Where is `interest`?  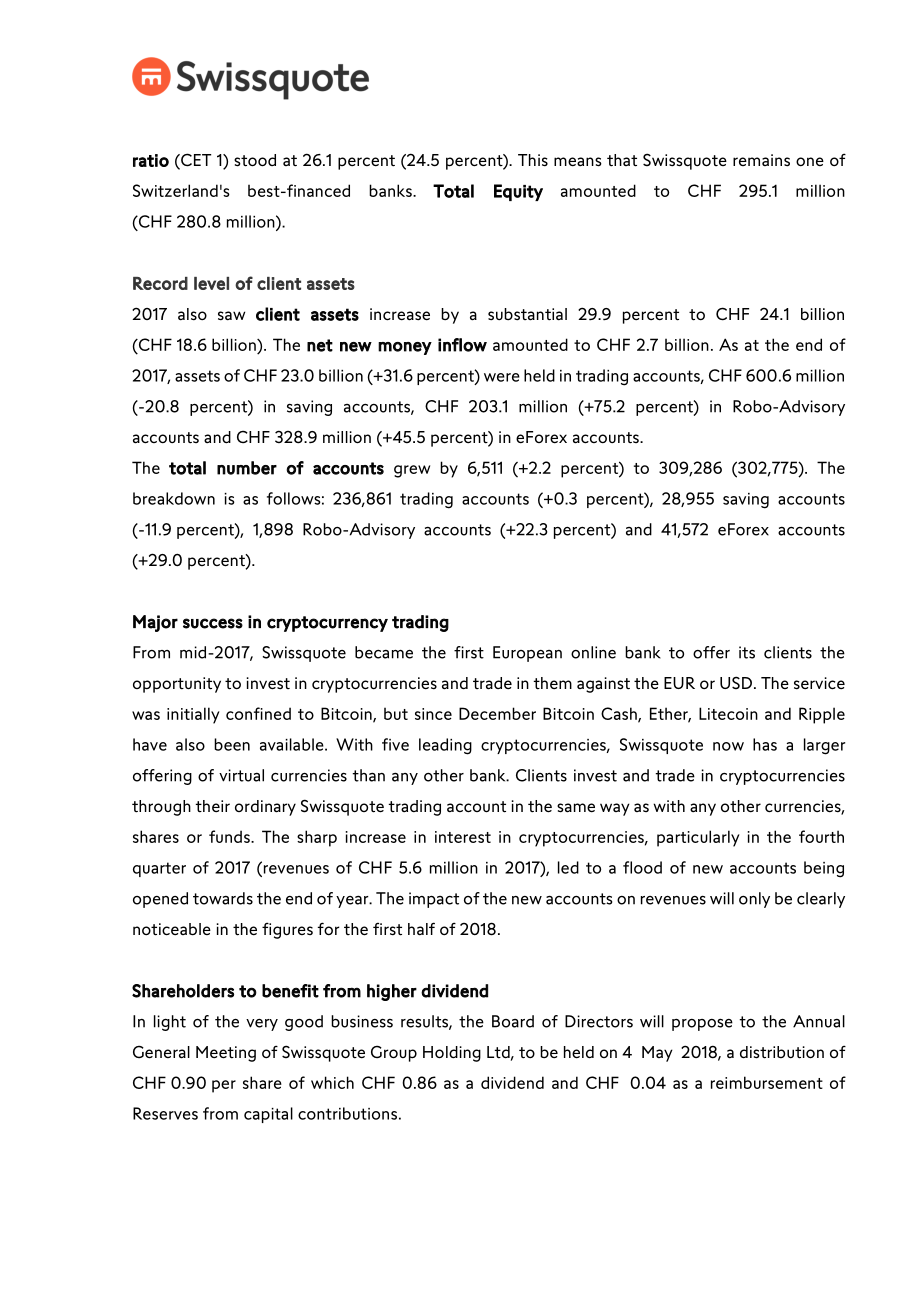
interest is located at coordinates (463, 837).
